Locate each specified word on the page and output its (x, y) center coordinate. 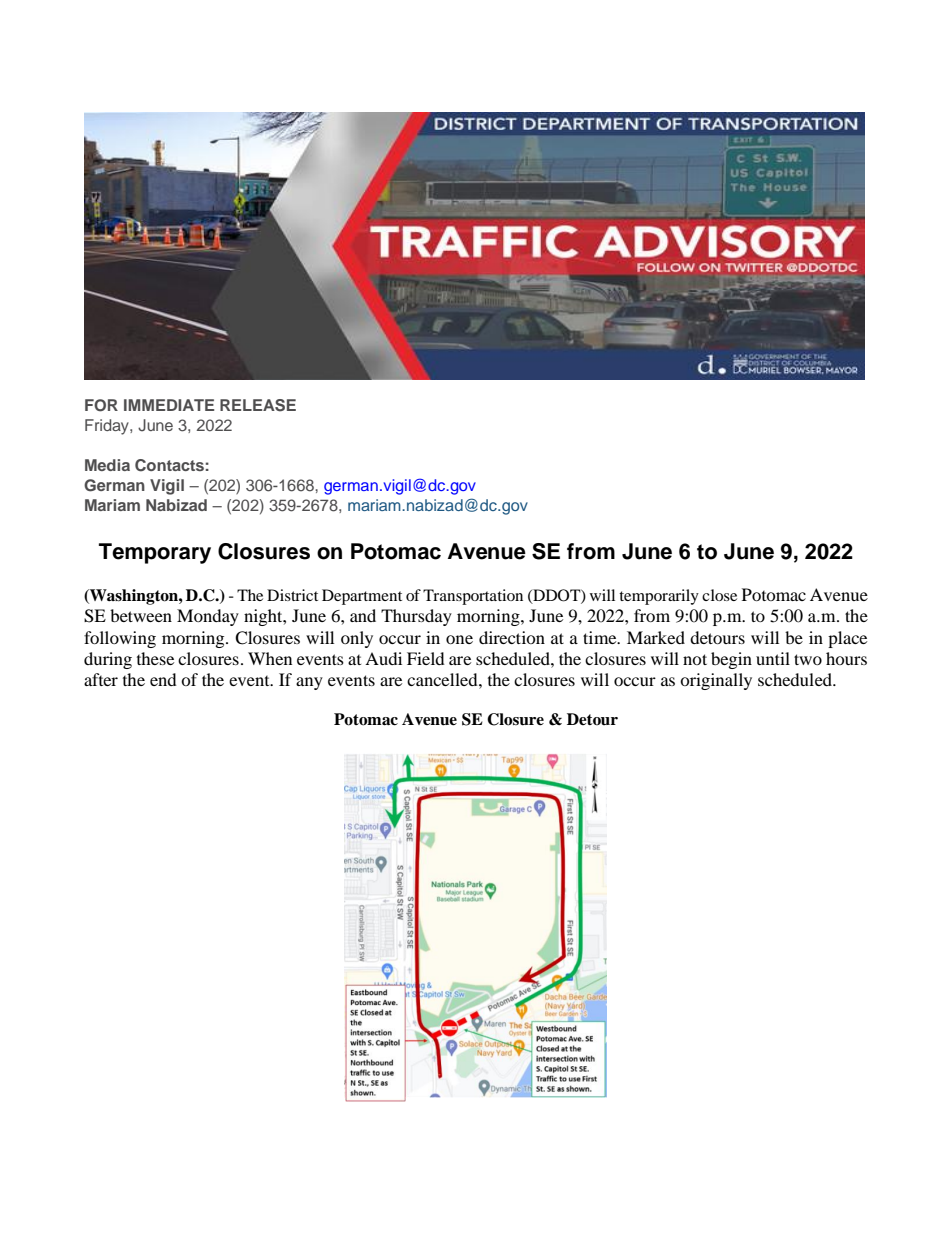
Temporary (155, 553)
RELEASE (258, 405)
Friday (108, 427)
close (719, 595)
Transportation (473, 597)
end (163, 679)
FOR (101, 405)
